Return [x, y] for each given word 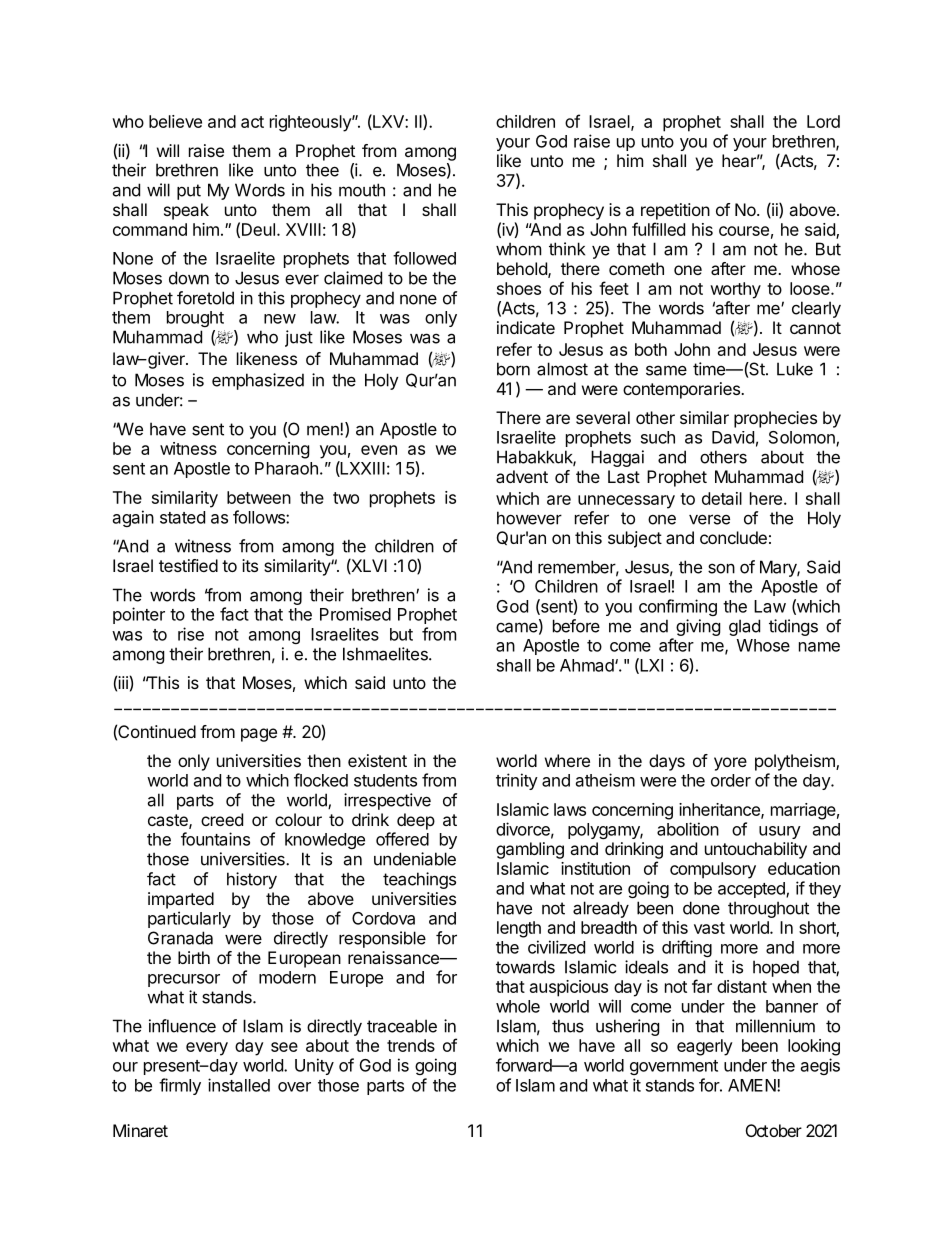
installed [239, 1085]
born [513, 369]
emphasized [258, 381]
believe [175, 121]
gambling [530, 850]
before [576, 626]
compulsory [713, 870]
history [252, 880]
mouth [362, 190]
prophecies [775, 419]
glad [744, 627]
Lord [823, 121]
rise [191, 634]
